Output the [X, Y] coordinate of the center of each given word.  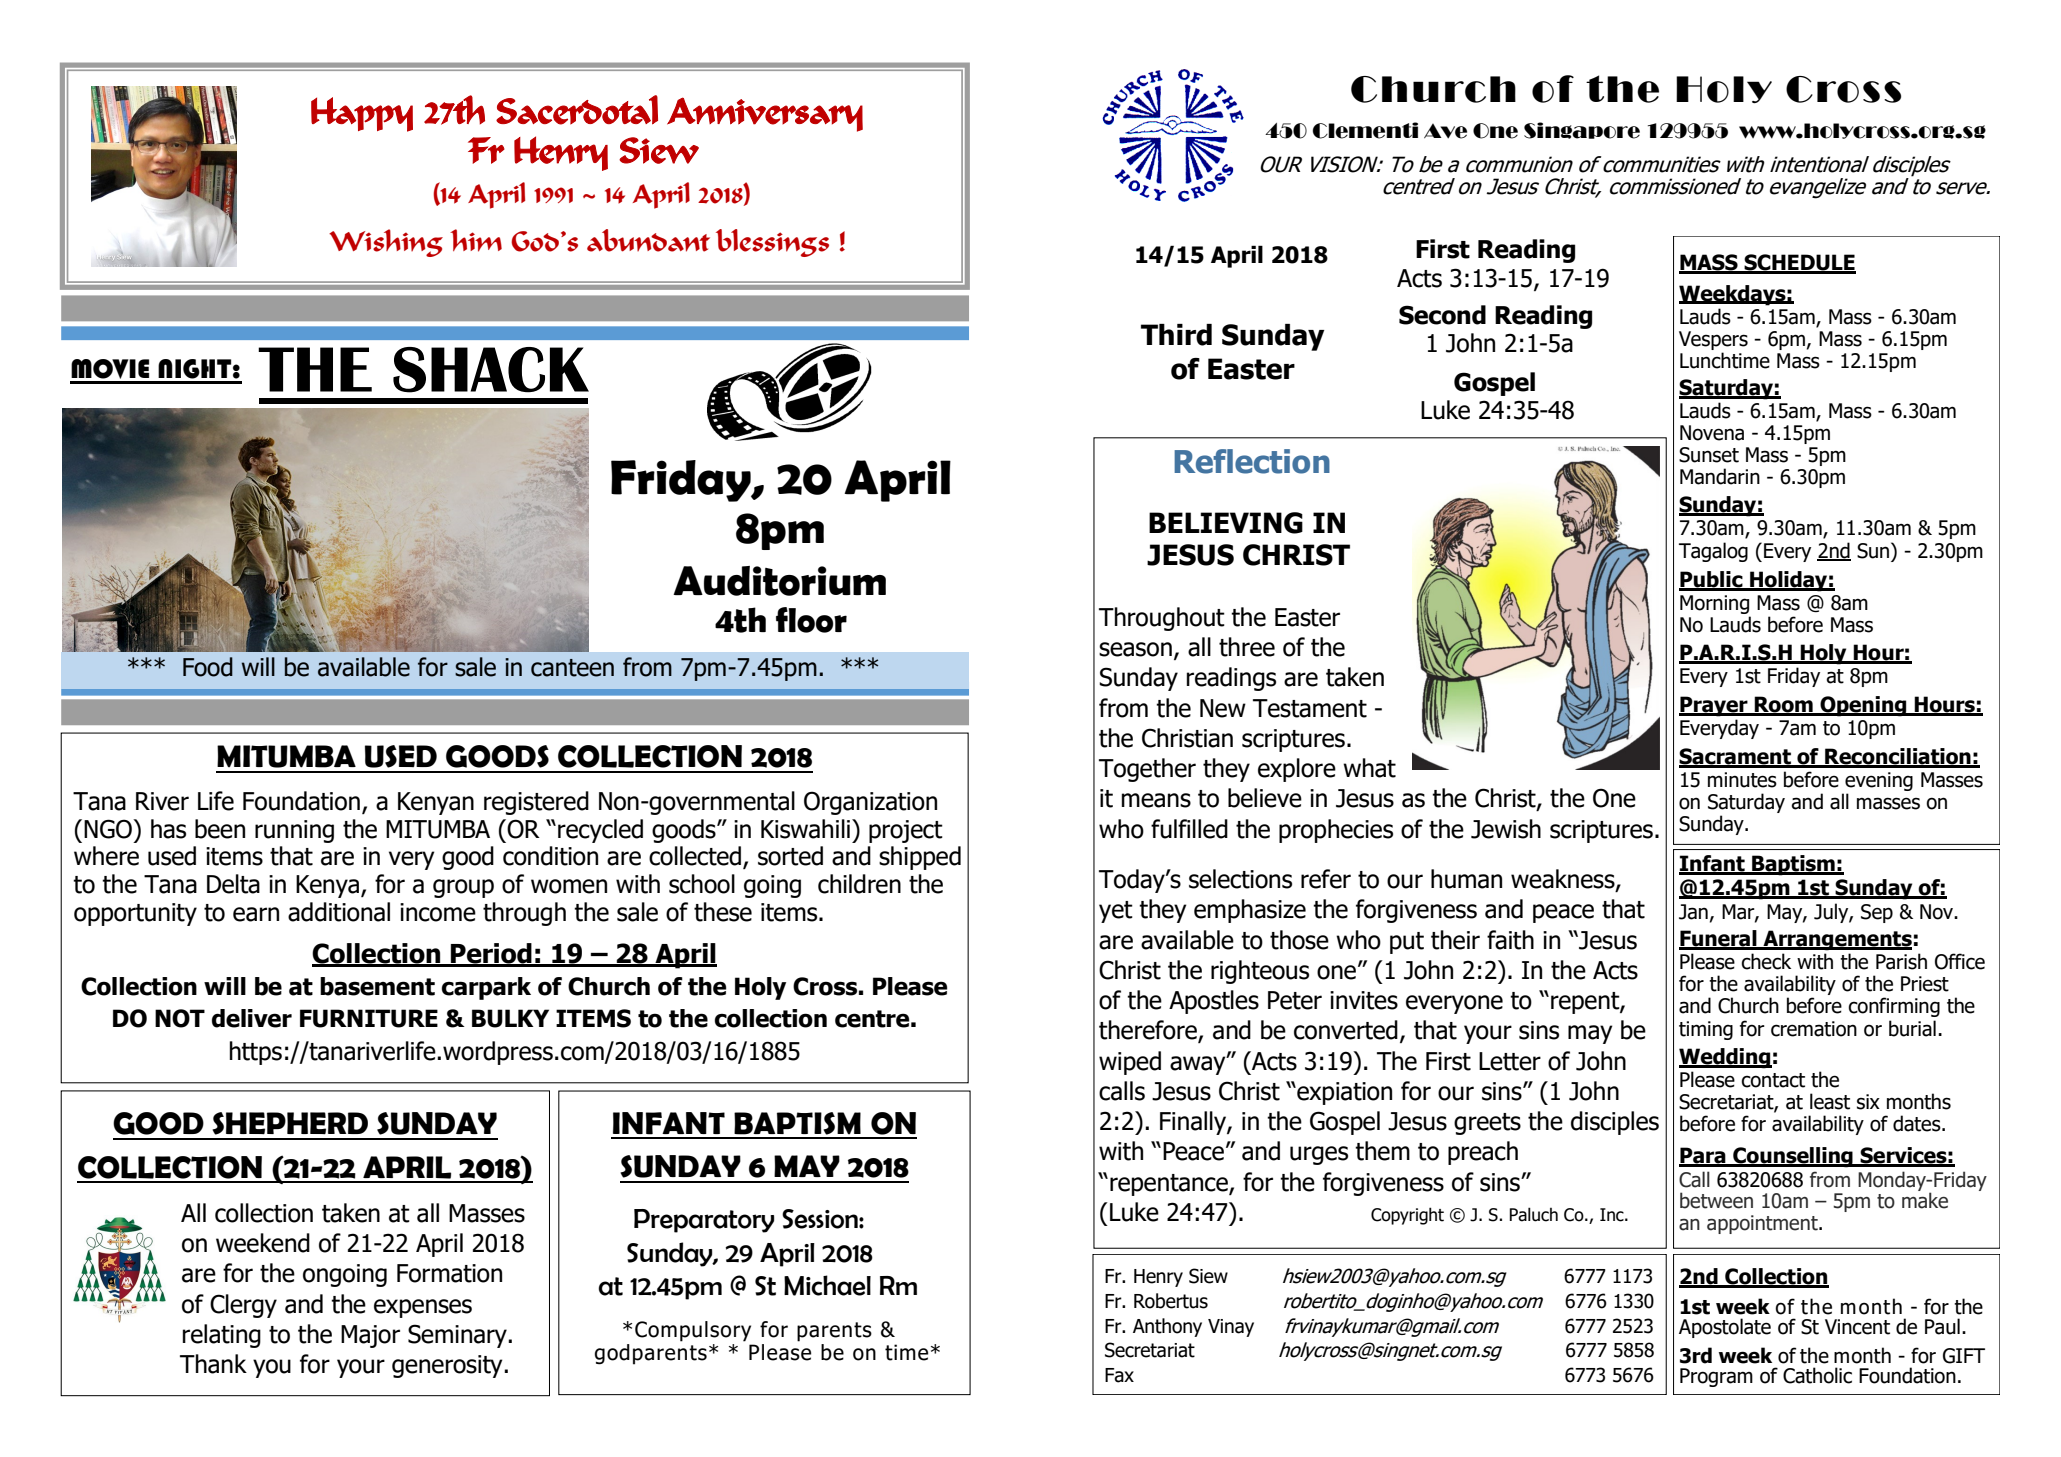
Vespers [1713, 340]
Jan [1693, 912]
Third [1176, 335]
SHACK [491, 370]
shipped [920, 858]
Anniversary [765, 114]
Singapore [1582, 130]
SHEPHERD [290, 1123]
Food [208, 667]
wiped [1130, 1063]
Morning [1715, 606]
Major [370, 1336]
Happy [362, 114]
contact [1773, 1080]
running [294, 831]
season [1135, 649]
